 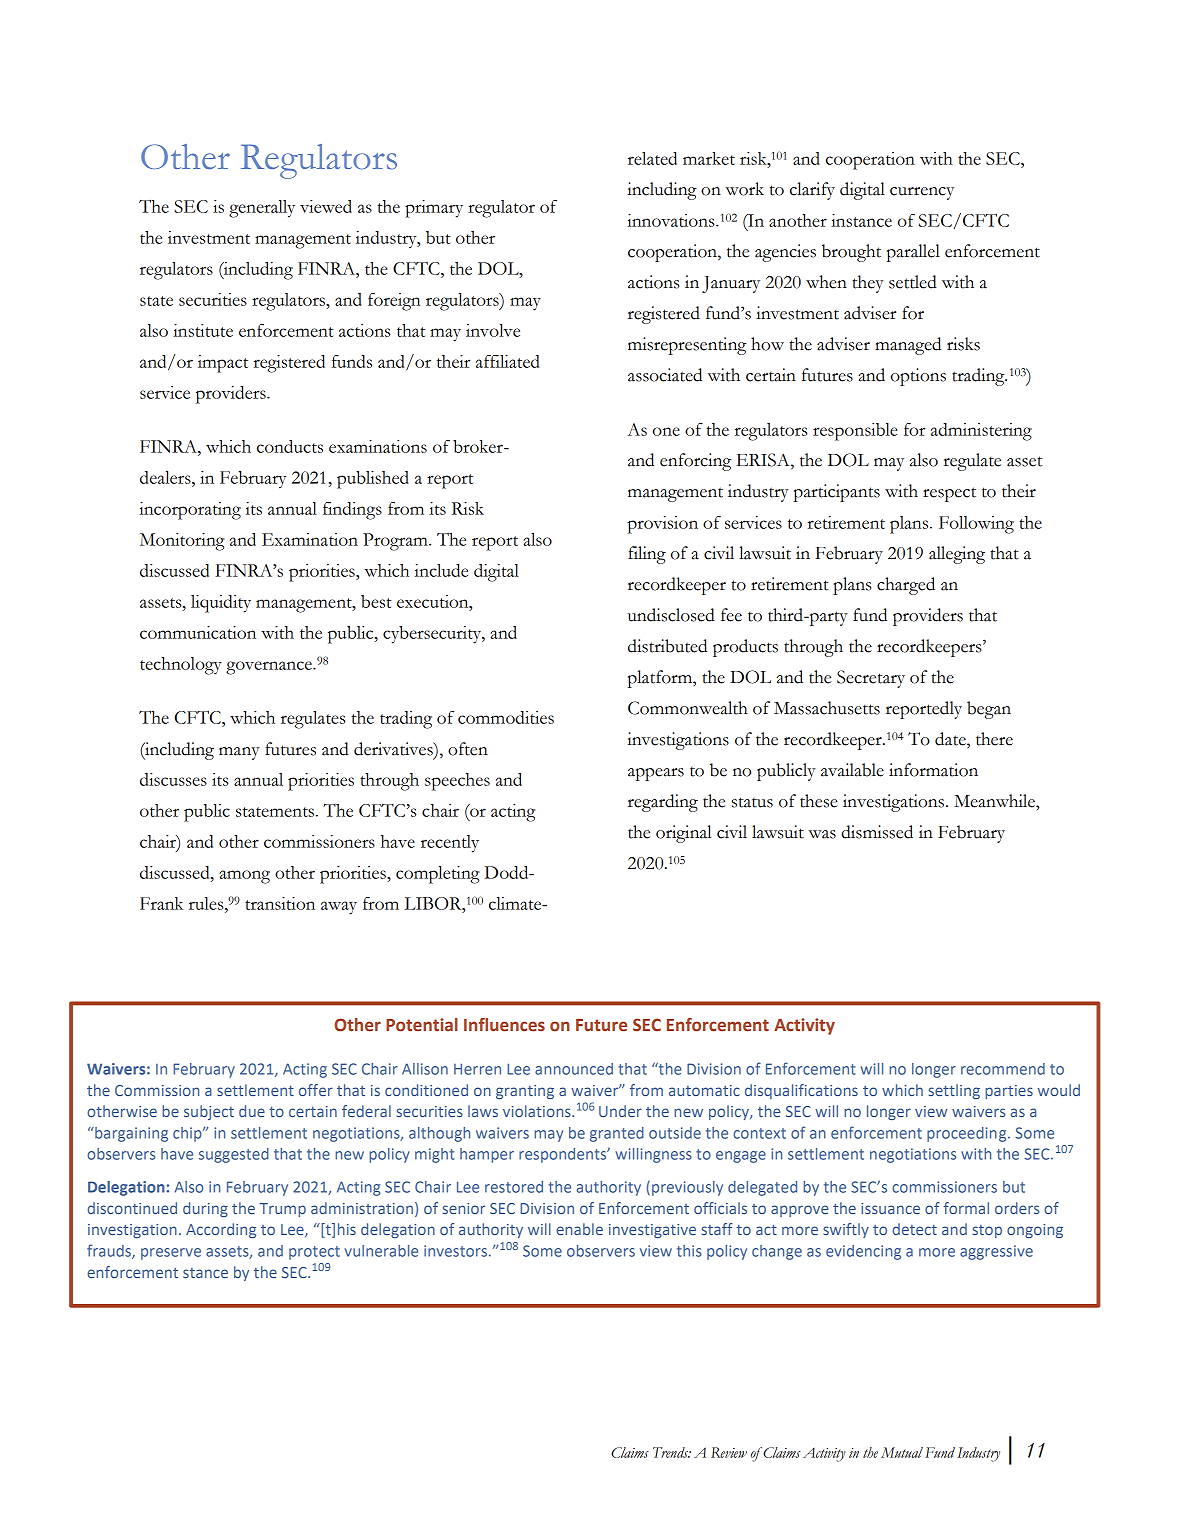 I want to click on innovations, so click(x=672, y=220).
